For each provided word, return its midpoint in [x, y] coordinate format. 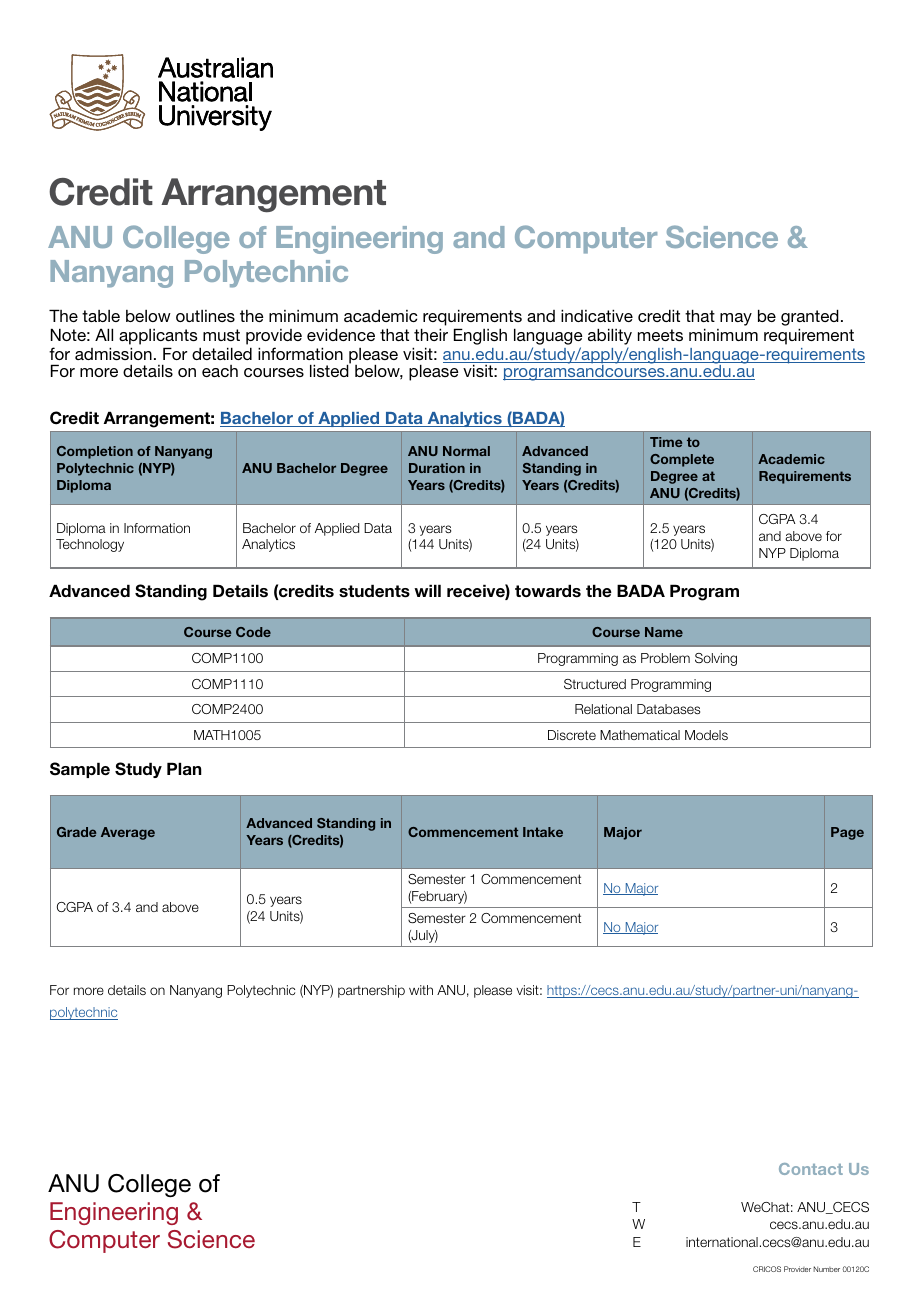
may [736, 319]
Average [128, 833]
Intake [543, 832]
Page [847, 833]
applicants [158, 337]
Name [664, 632]
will [427, 590]
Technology [90, 545]
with [421, 990]
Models [706, 735]
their [431, 334]
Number [826, 1269]
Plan [184, 768]
